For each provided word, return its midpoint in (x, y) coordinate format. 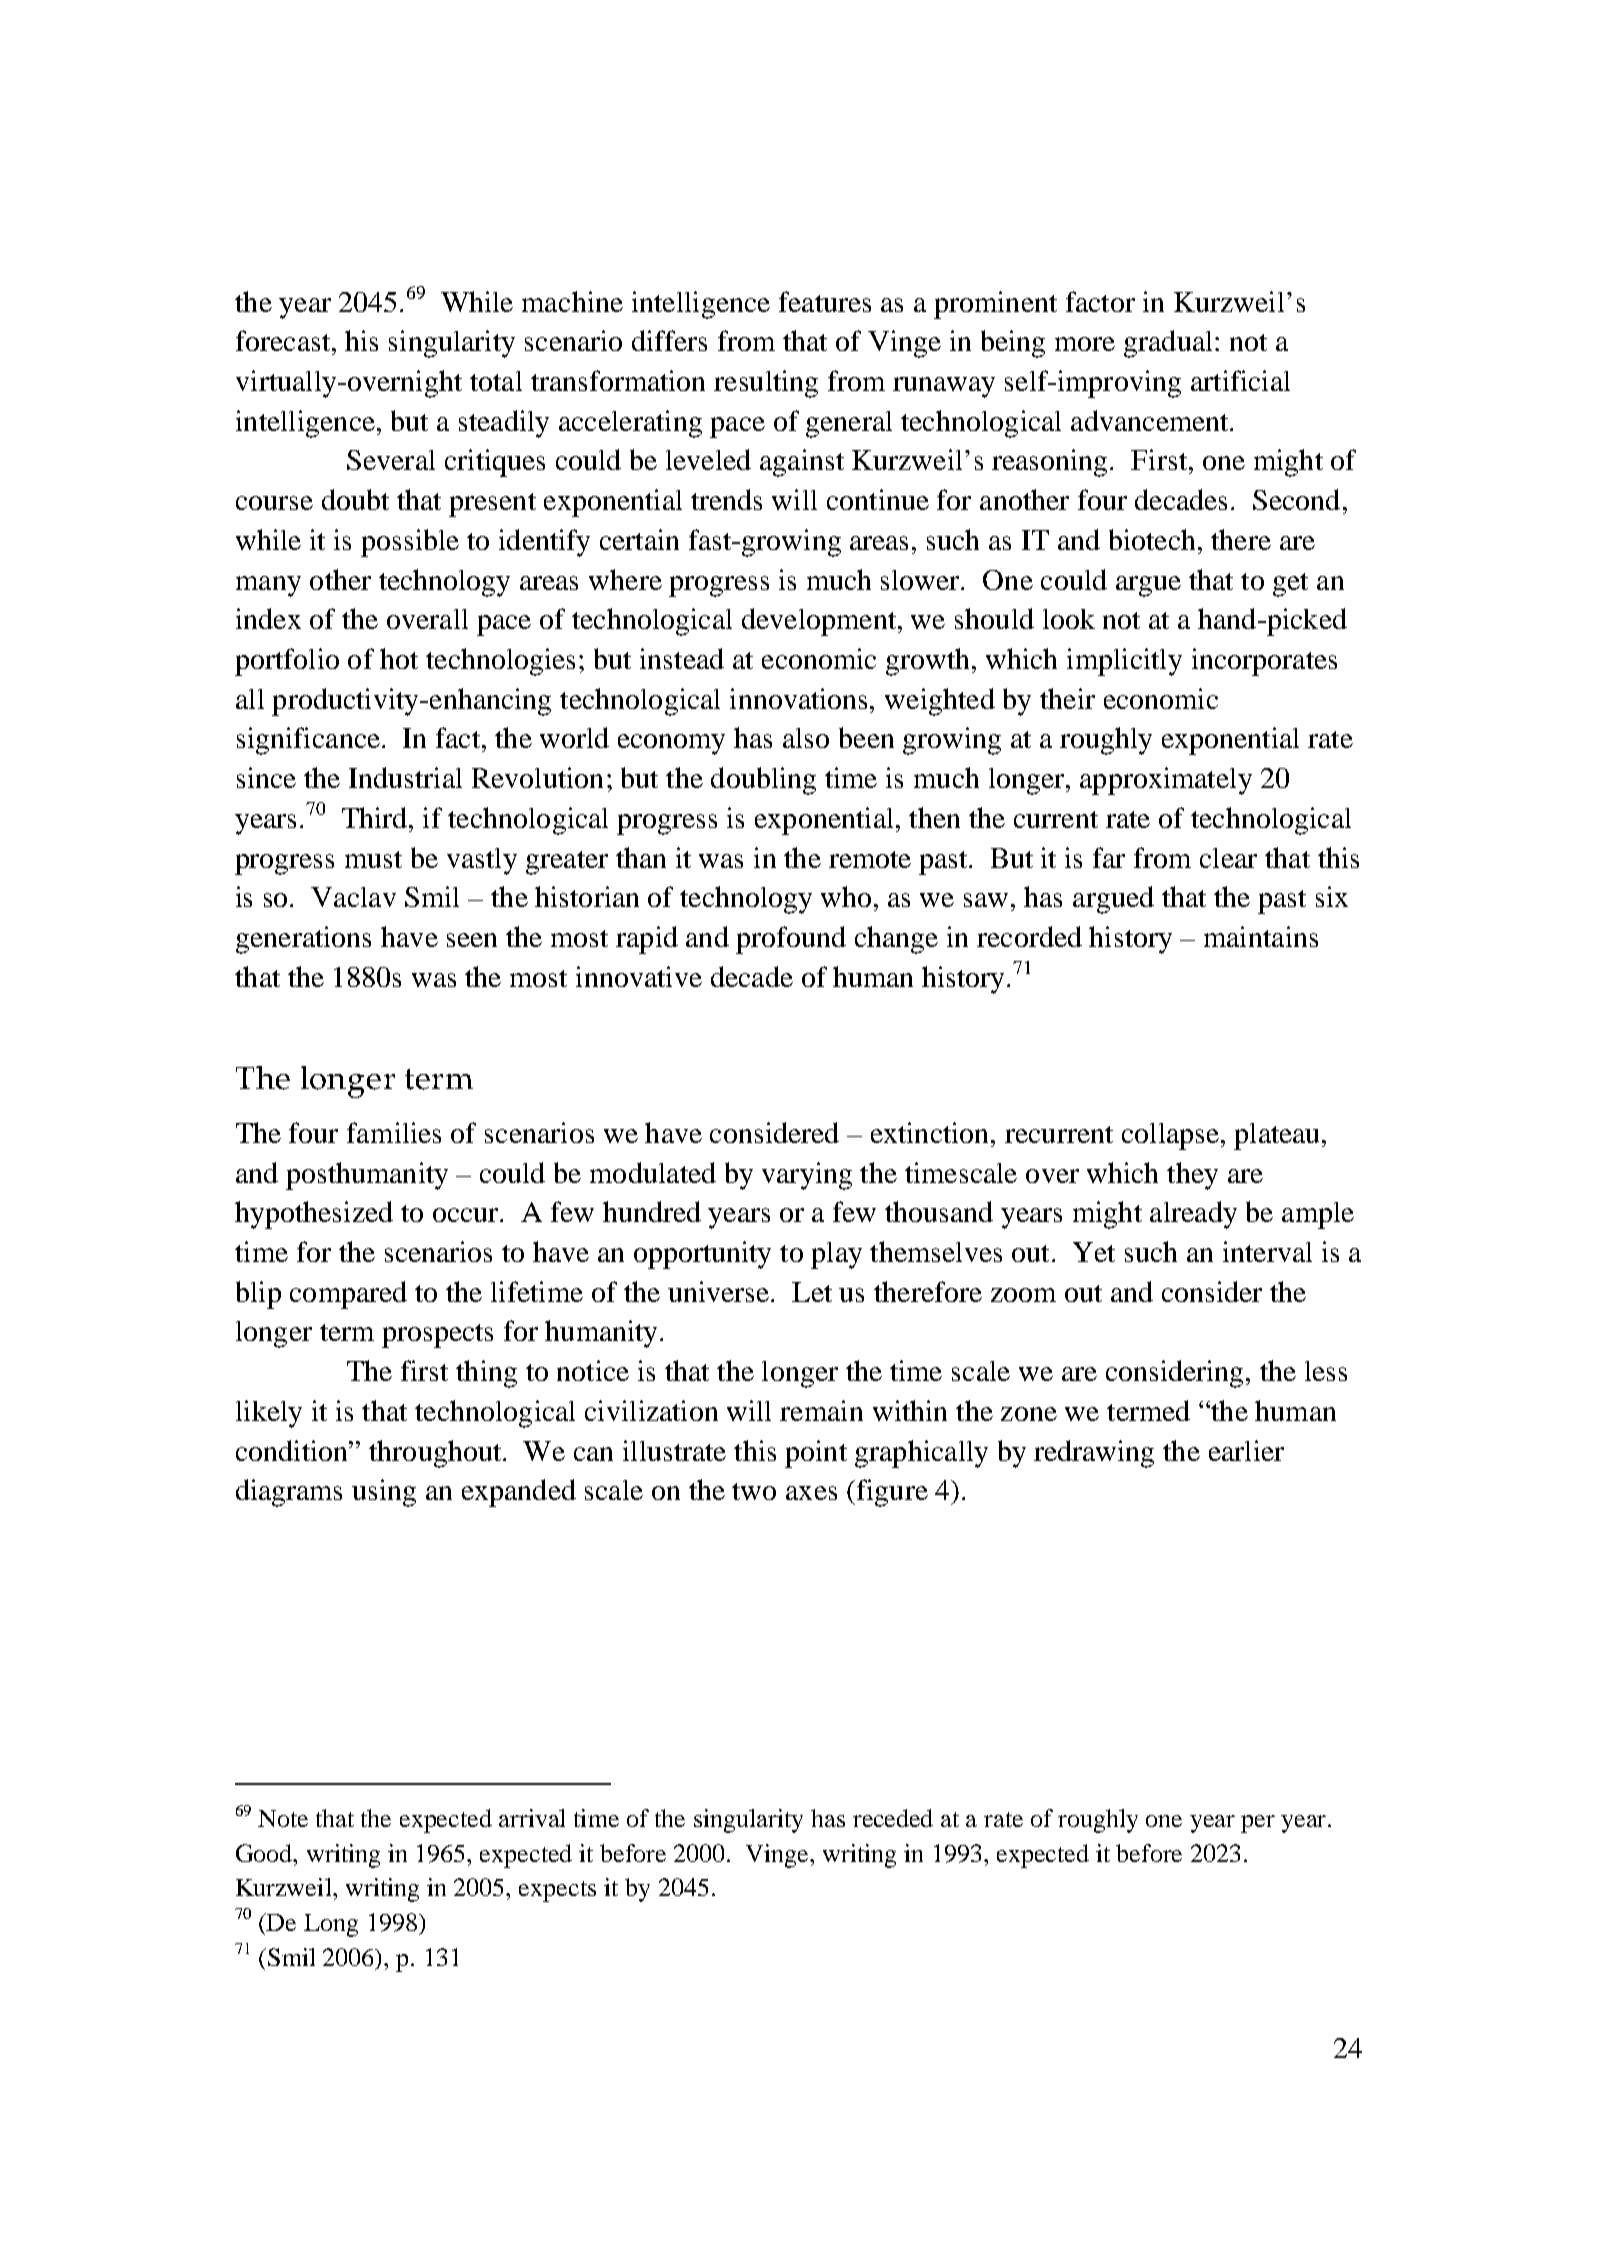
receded (893, 1818)
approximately (1166, 781)
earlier (1246, 1450)
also (806, 738)
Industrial (405, 777)
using (384, 1493)
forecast (284, 340)
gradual (1168, 344)
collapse (1170, 1136)
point (816, 1454)
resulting (766, 384)
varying (807, 1176)
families (394, 1132)
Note (283, 1818)
